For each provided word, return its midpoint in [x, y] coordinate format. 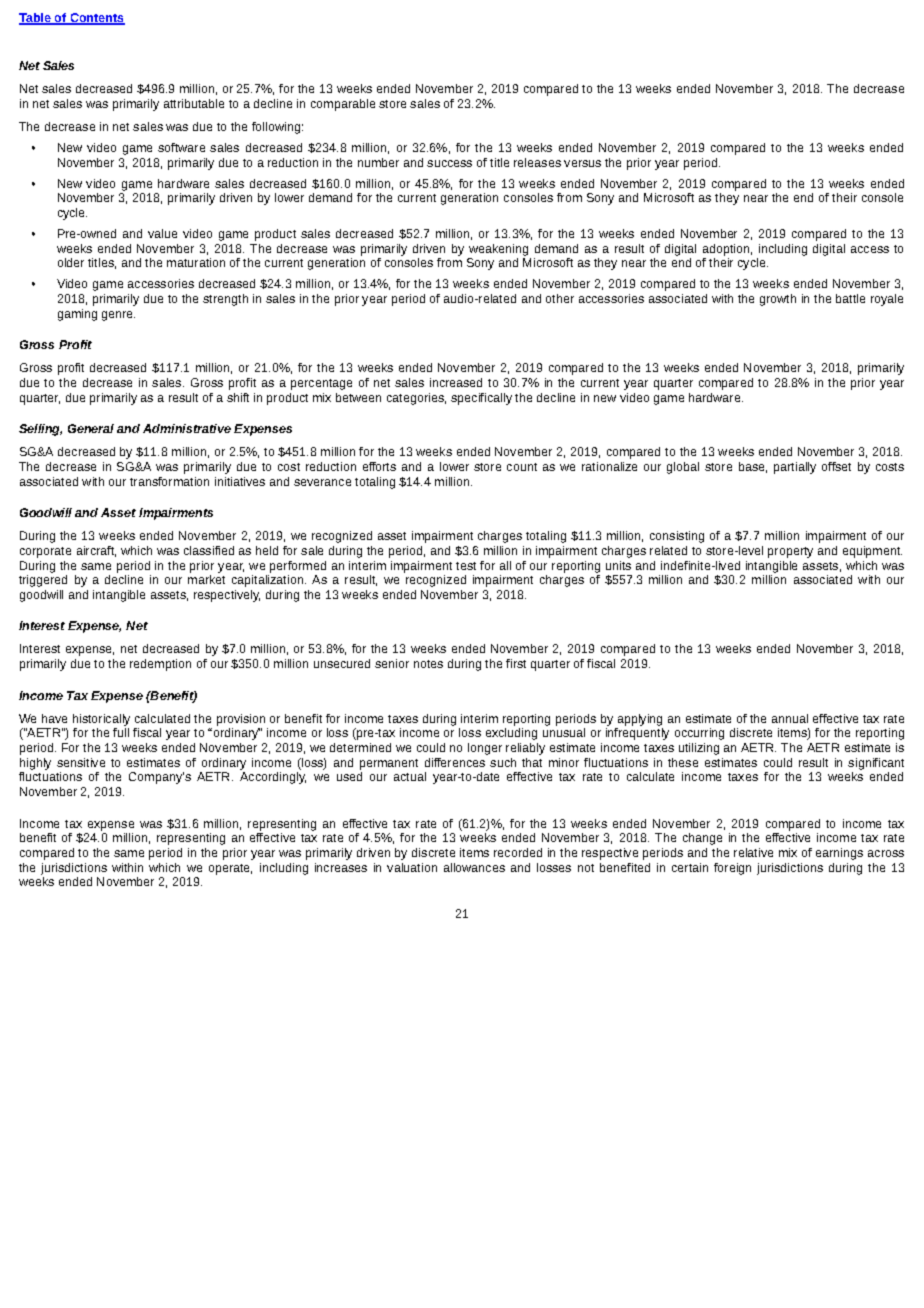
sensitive [81, 762]
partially [795, 468]
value [162, 233]
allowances [474, 867]
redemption [160, 665]
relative [753, 852]
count [522, 467]
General [91, 428]
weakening [498, 250]
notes [428, 664]
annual [790, 718]
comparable [343, 105]
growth [778, 300]
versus [582, 163]
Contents [96, 19]
